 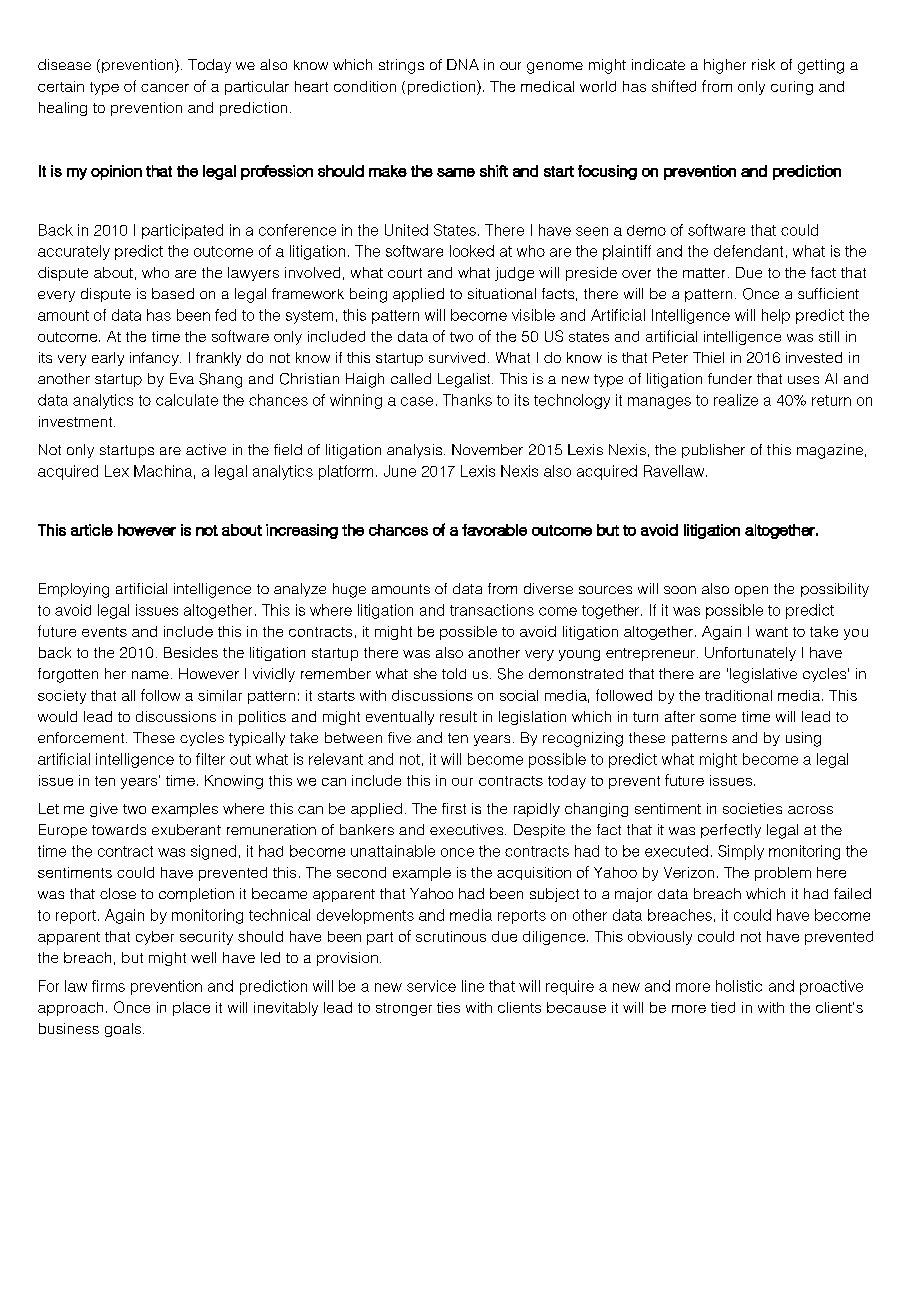 What do you see at coordinates (458, 716) in the page?
I see `result` at bounding box center [458, 716].
